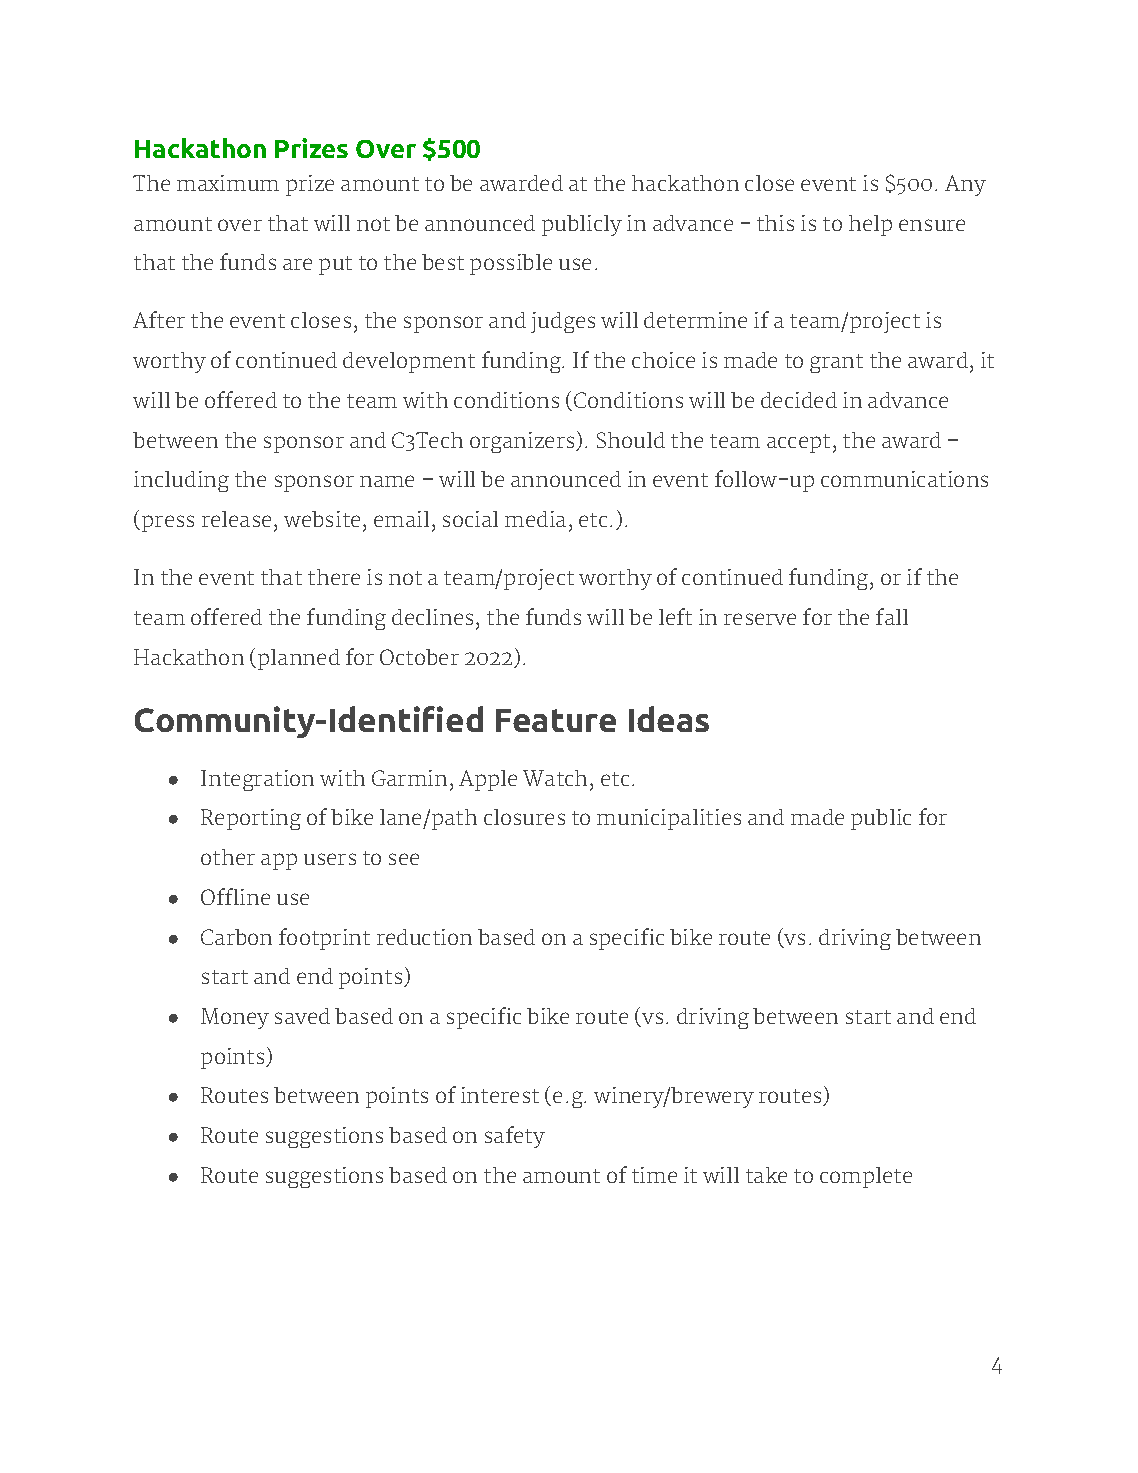 The image size is (1138, 1473). I want to click on reduction, so click(424, 937).
